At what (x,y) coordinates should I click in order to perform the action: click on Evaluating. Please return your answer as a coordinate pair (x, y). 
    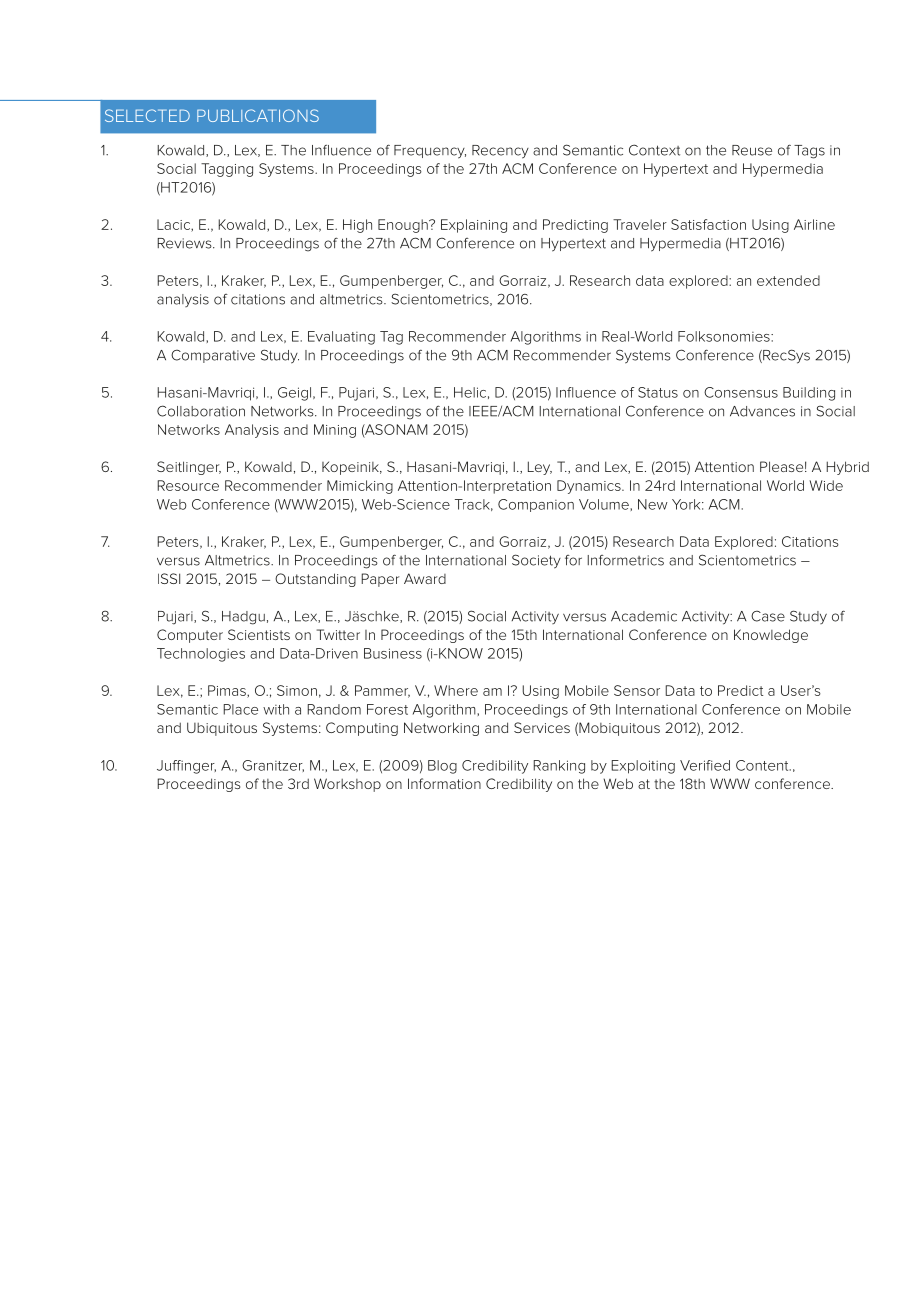
    Looking at the image, I should click on (341, 338).
